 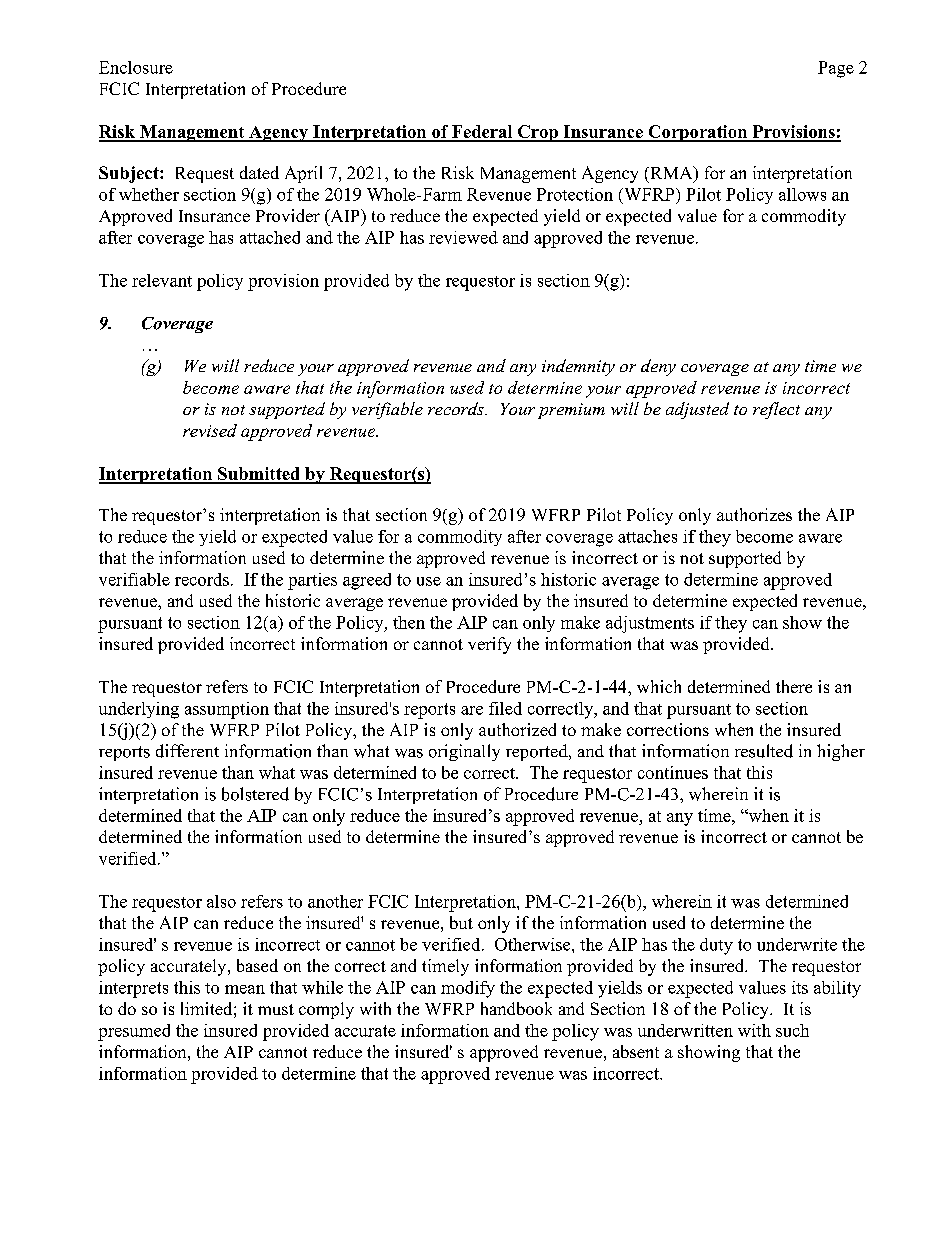 I want to click on handbook, so click(x=516, y=1008).
